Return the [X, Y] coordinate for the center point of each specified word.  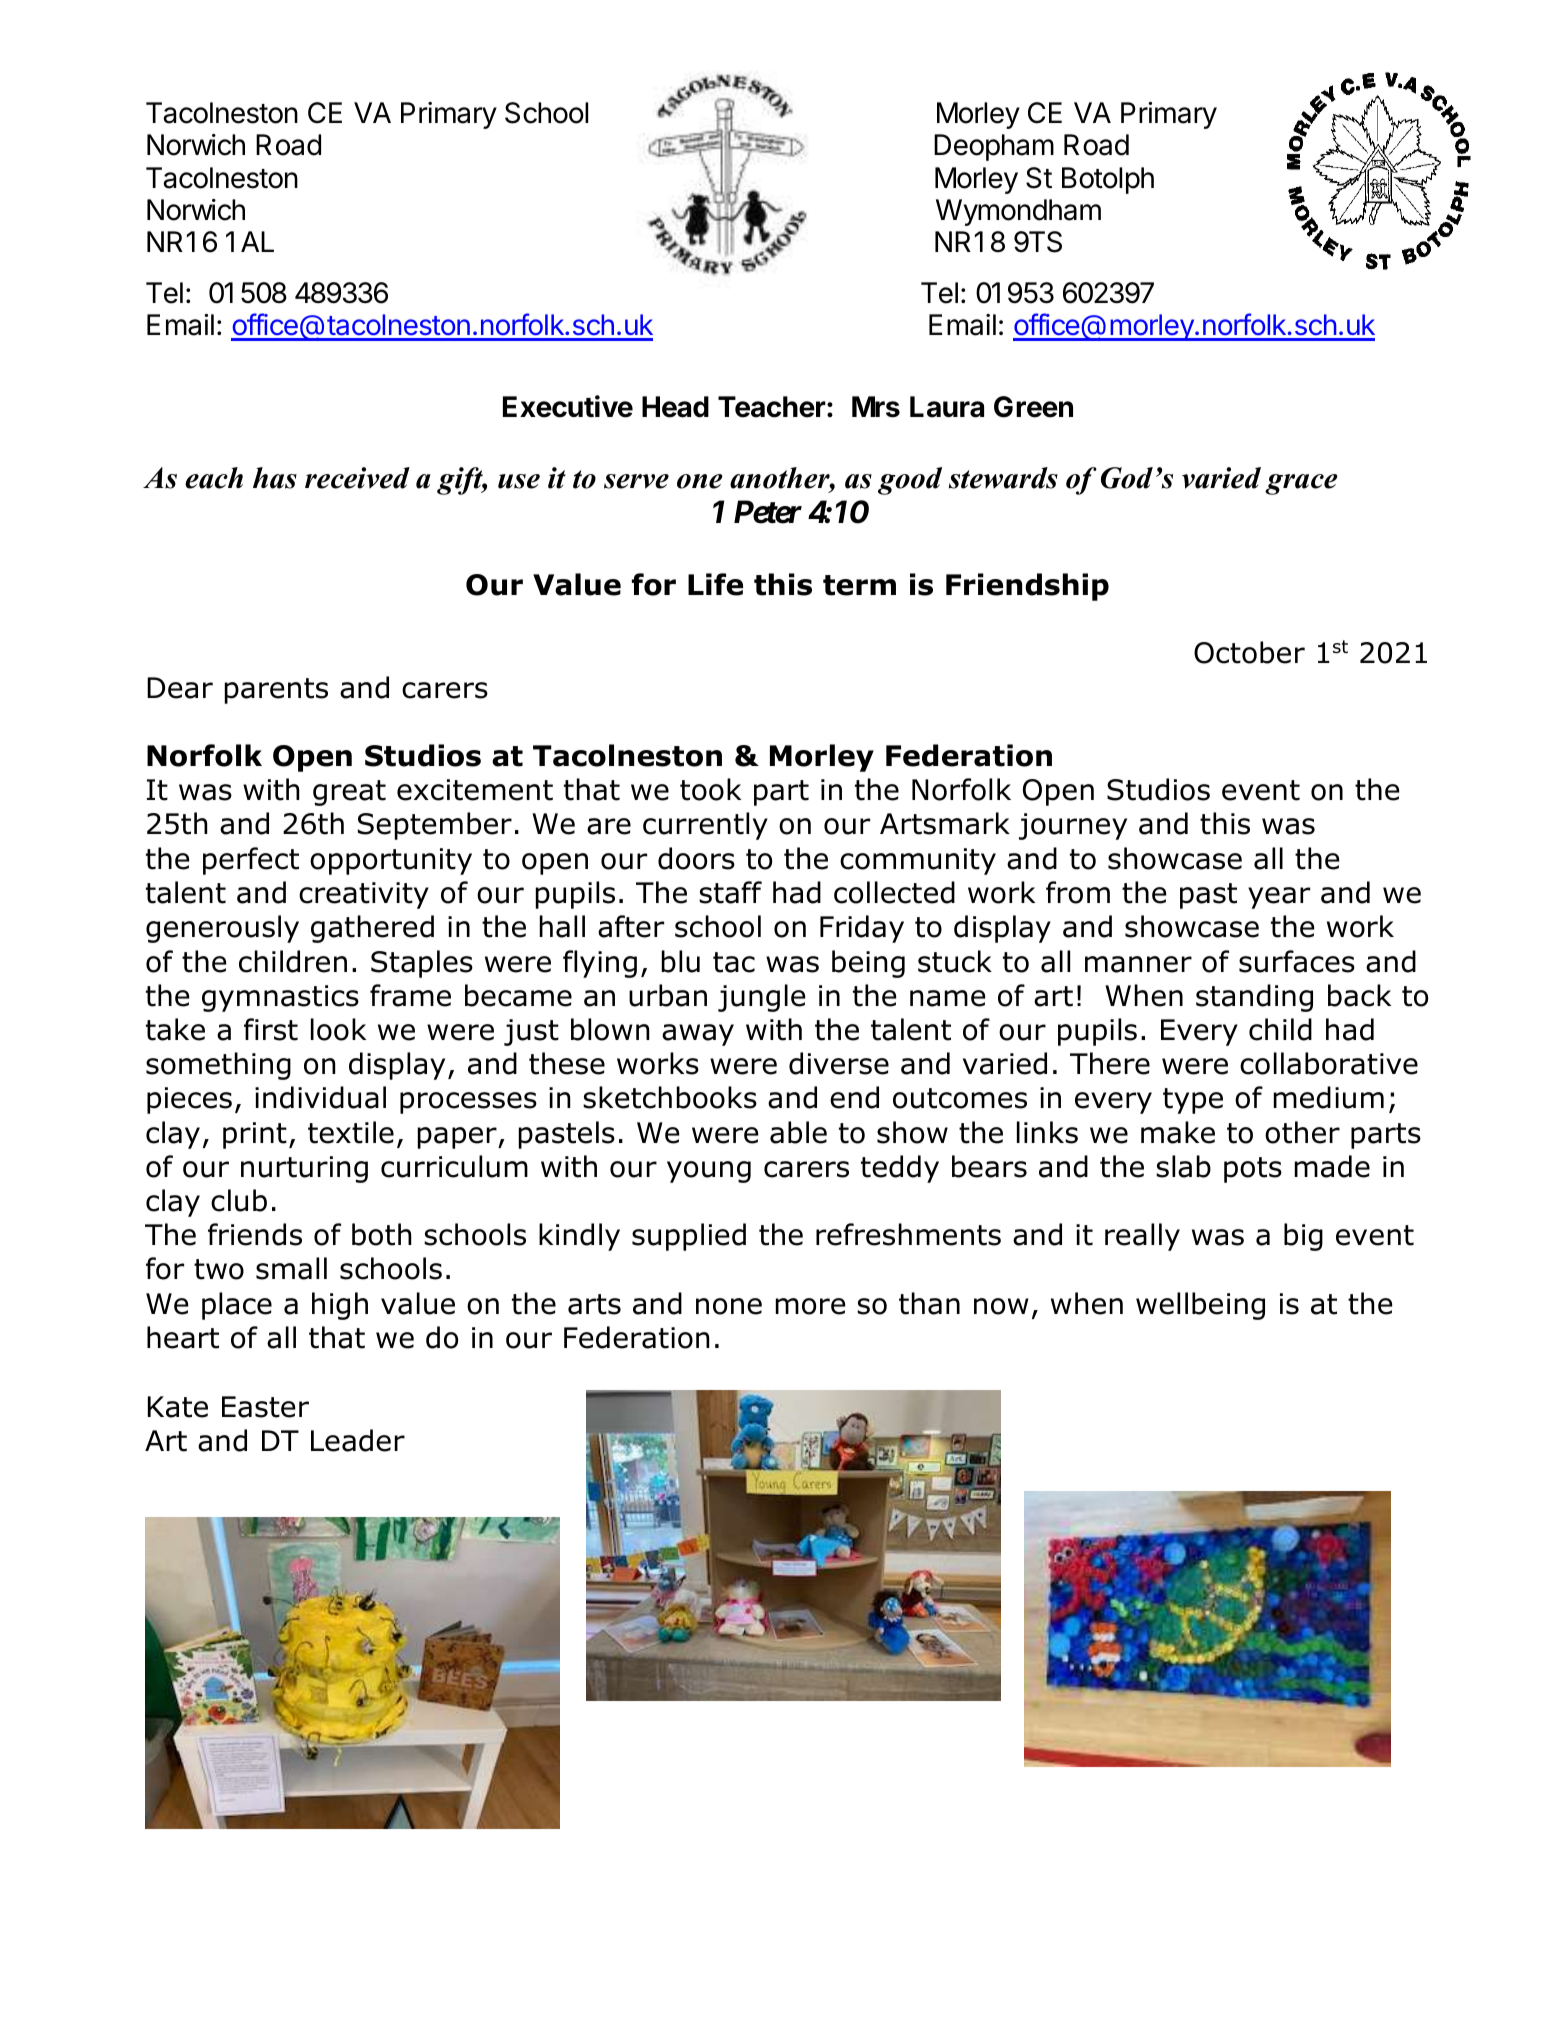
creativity [364, 895]
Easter [265, 1407]
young [709, 1172]
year [1279, 898]
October [1249, 652]
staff [730, 892]
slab [1183, 1166]
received [357, 478]
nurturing [304, 1169]
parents [276, 691]
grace [1301, 484]
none [729, 1306]
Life [715, 584]
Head [675, 407]
